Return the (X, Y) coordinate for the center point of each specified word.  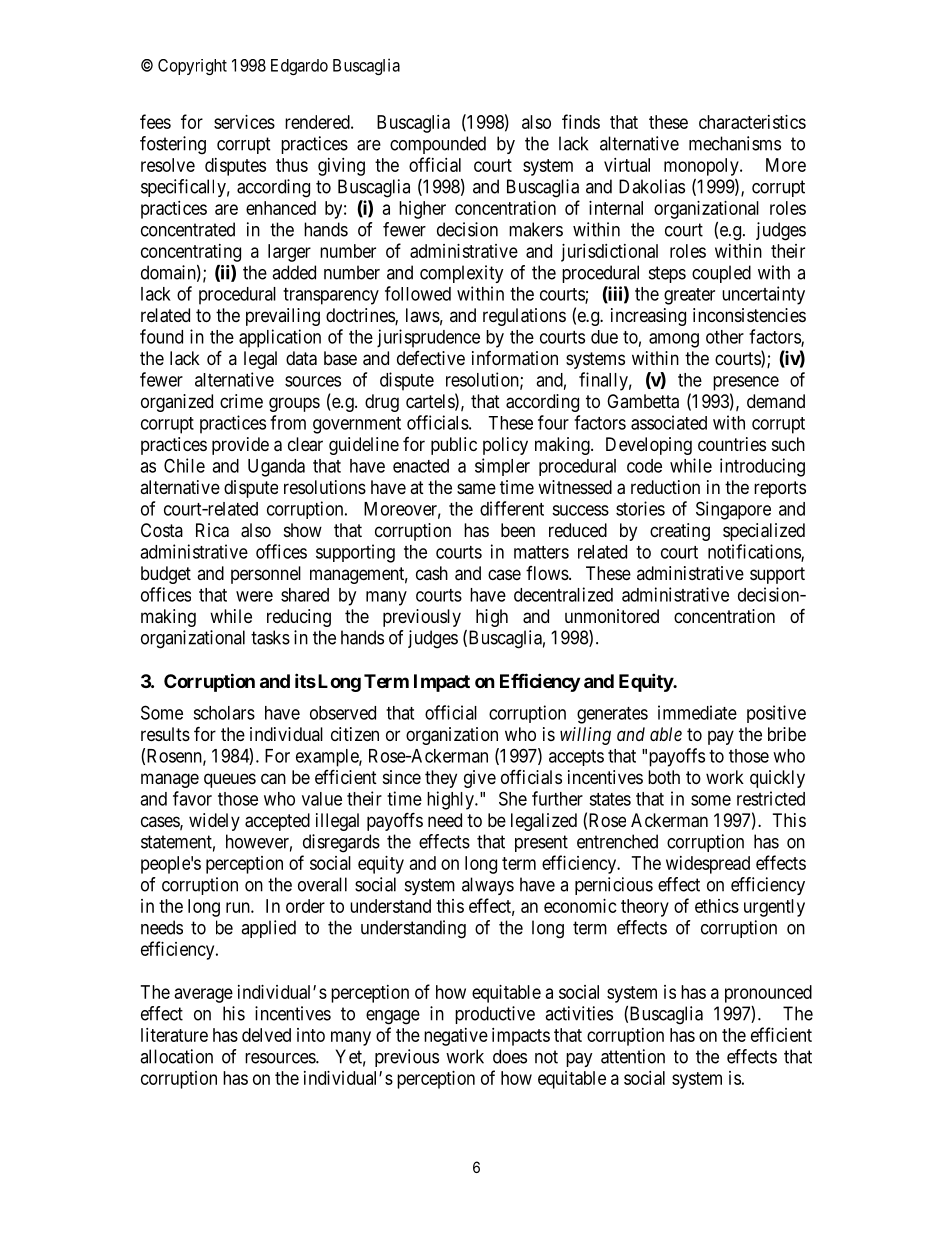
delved (266, 1035)
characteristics (752, 122)
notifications (755, 552)
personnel (266, 575)
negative (456, 1037)
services (244, 122)
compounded (438, 145)
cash (432, 573)
